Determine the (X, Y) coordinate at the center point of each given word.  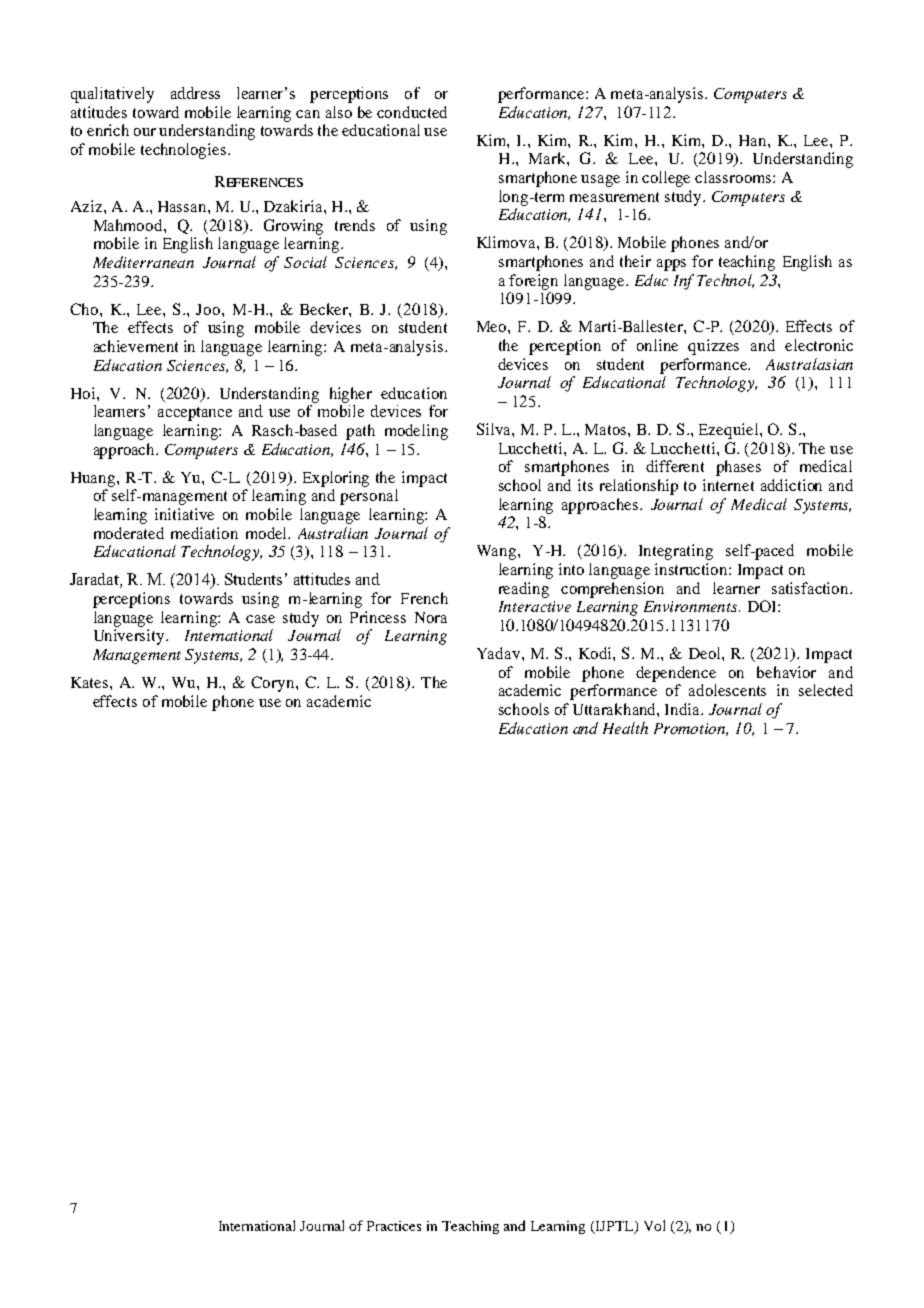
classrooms (734, 177)
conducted (412, 112)
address (195, 93)
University (130, 637)
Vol (654, 1225)
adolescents (727, 690)
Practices (394, 1226)
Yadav (500, 653)
